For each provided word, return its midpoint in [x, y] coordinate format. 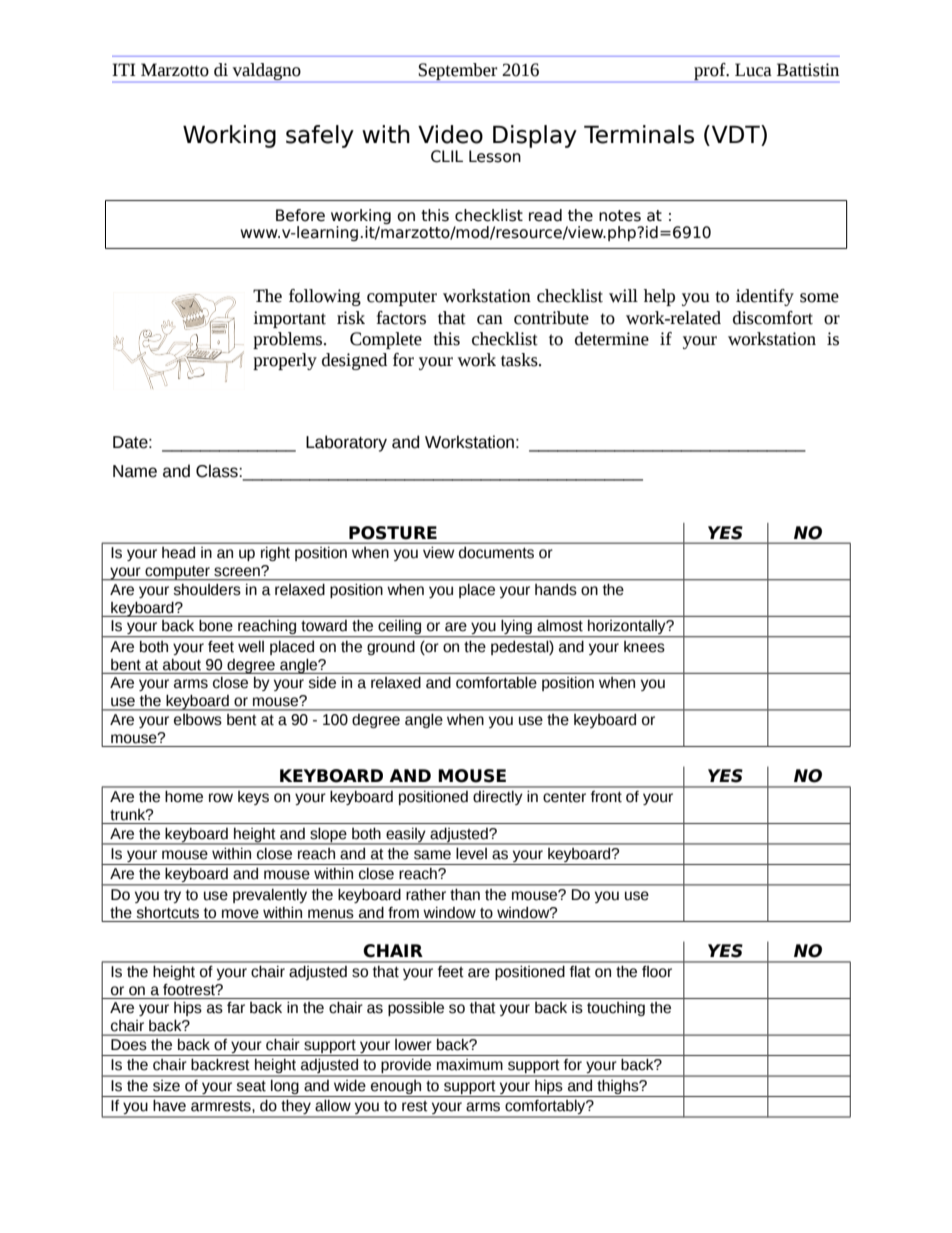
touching [616, 1009]
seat [251, 1086]
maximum [470, 1065]
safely [320, 136]
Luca [753, 70]
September [457, 71]
